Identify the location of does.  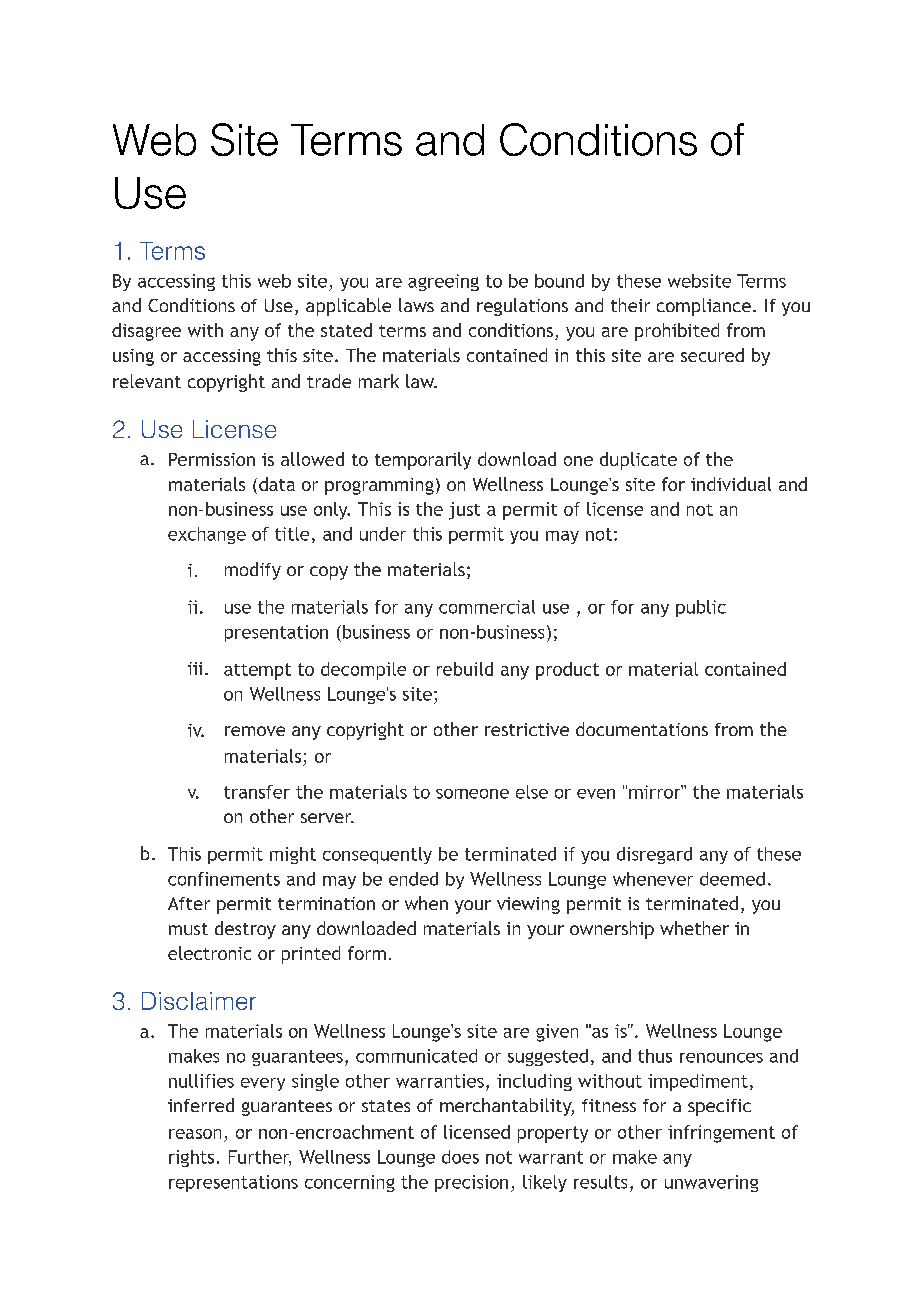
(460, 1157).
